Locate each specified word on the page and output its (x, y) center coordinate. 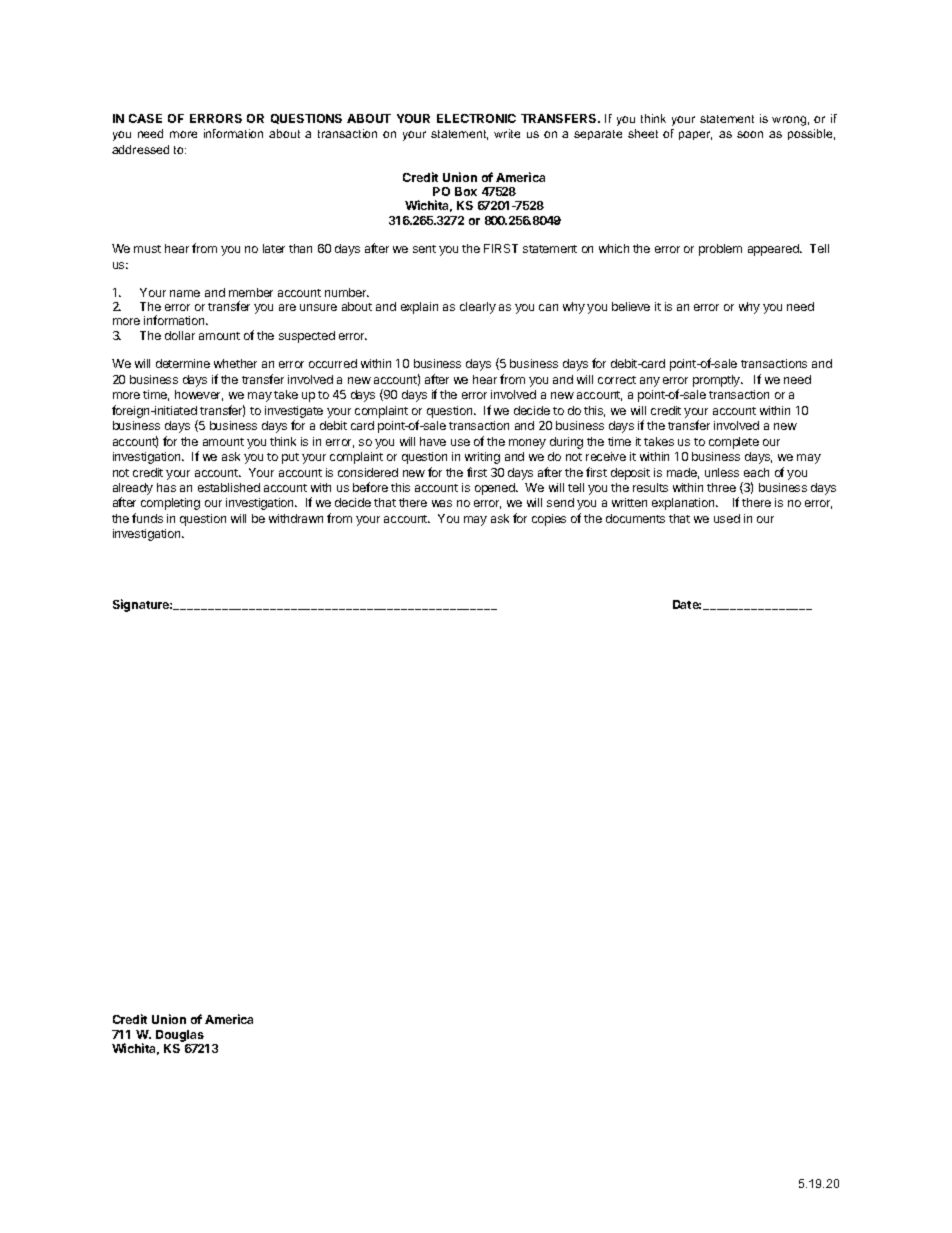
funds (147, 518)
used (727, 518)
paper (695, 135)
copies (549, 520)
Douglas (180, 1036)
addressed (140, 149)
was (442, 503)
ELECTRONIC (476, 118)
